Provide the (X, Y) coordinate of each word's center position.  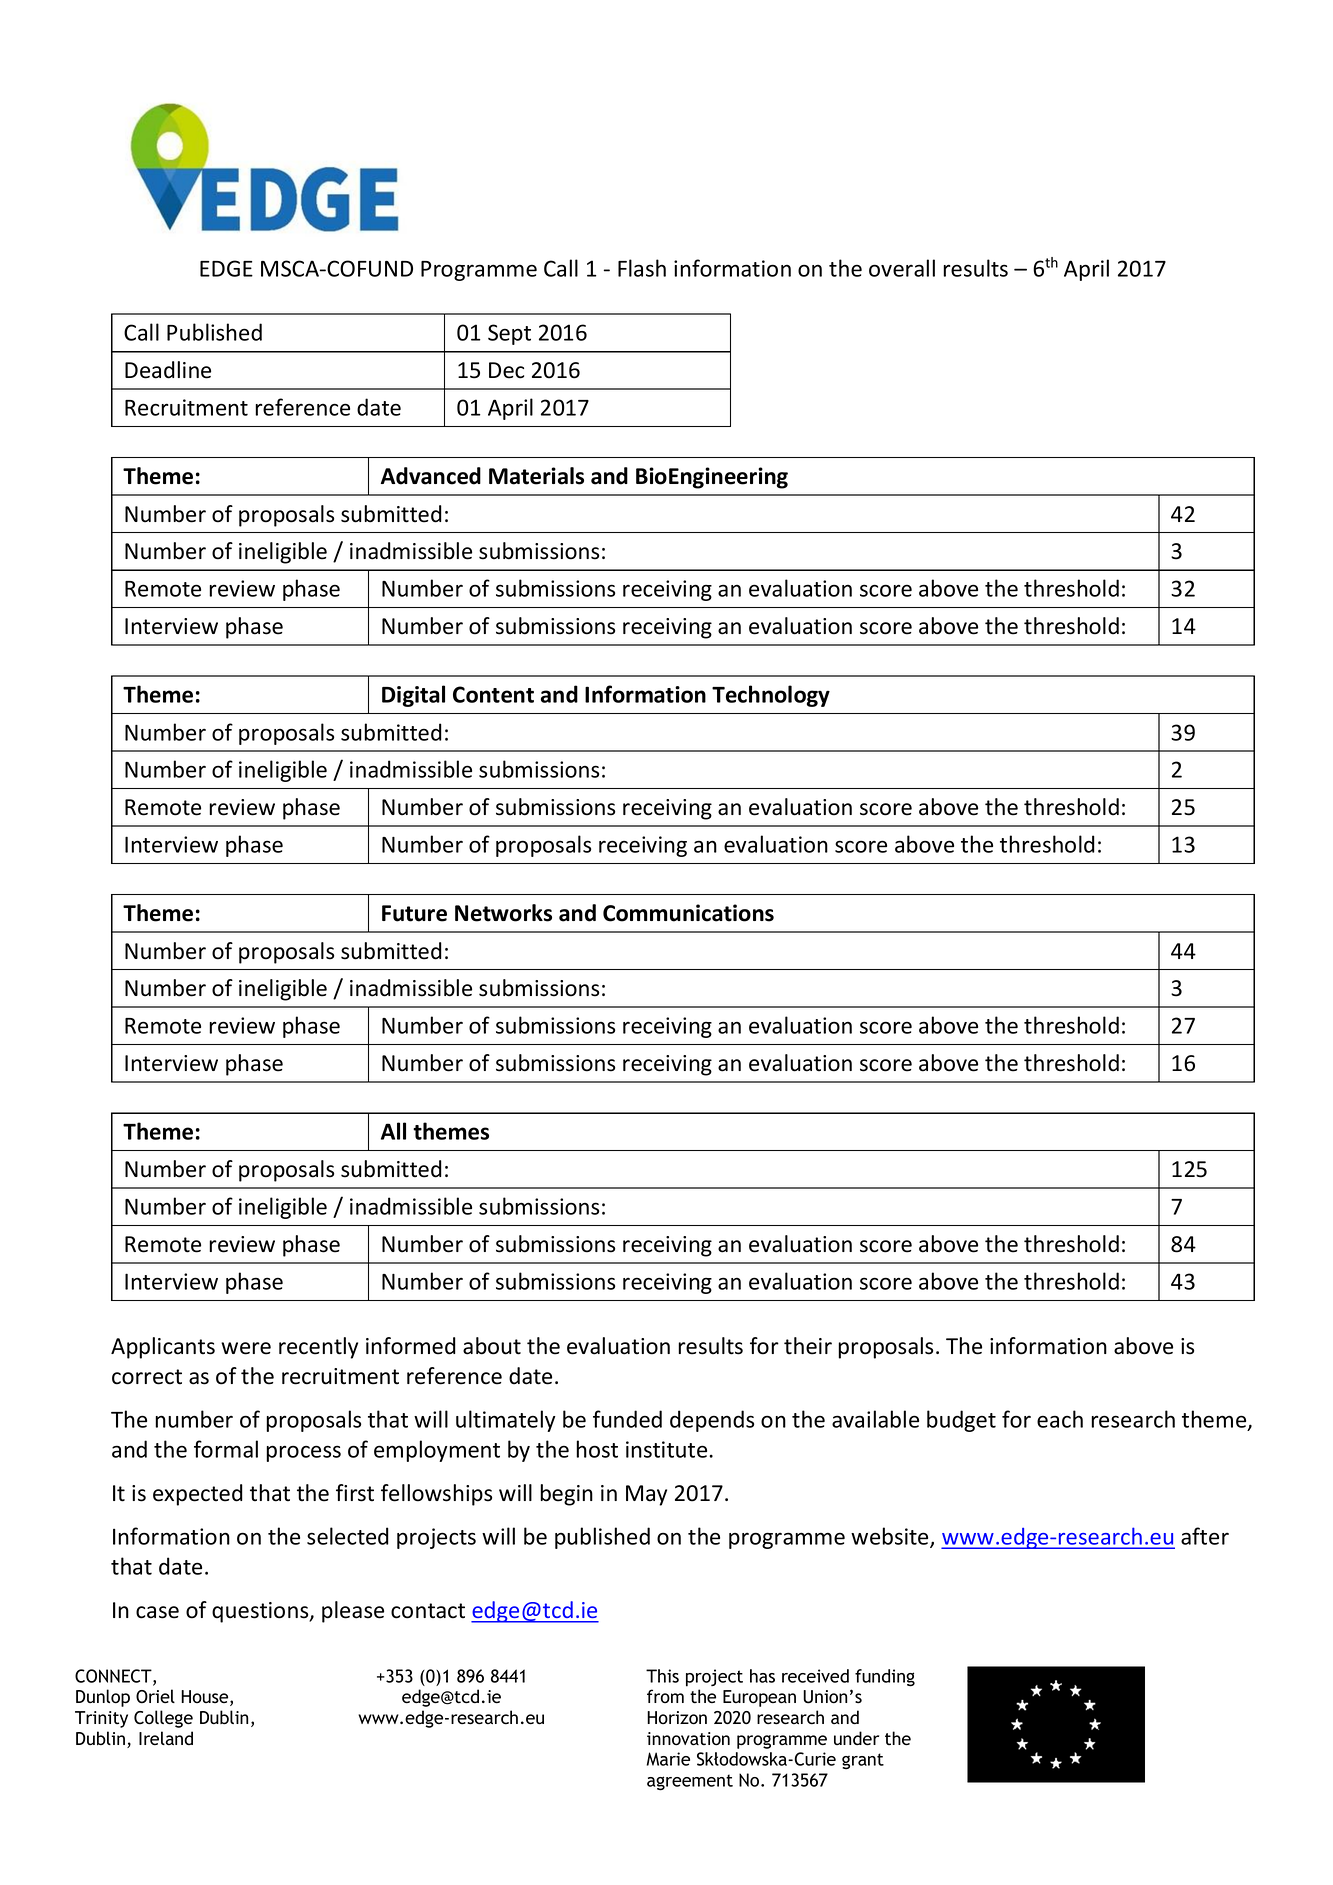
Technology (771, 696)
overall (902, 268)
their (808, 1346)
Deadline (168, 370)
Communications (688, 913)
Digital (413, 696)
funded (627, 1419)
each (1060, 1419)
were (246, 1348)
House (206, 1698)
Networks (503, 913)
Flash (642, 268)
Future (414, 913)
